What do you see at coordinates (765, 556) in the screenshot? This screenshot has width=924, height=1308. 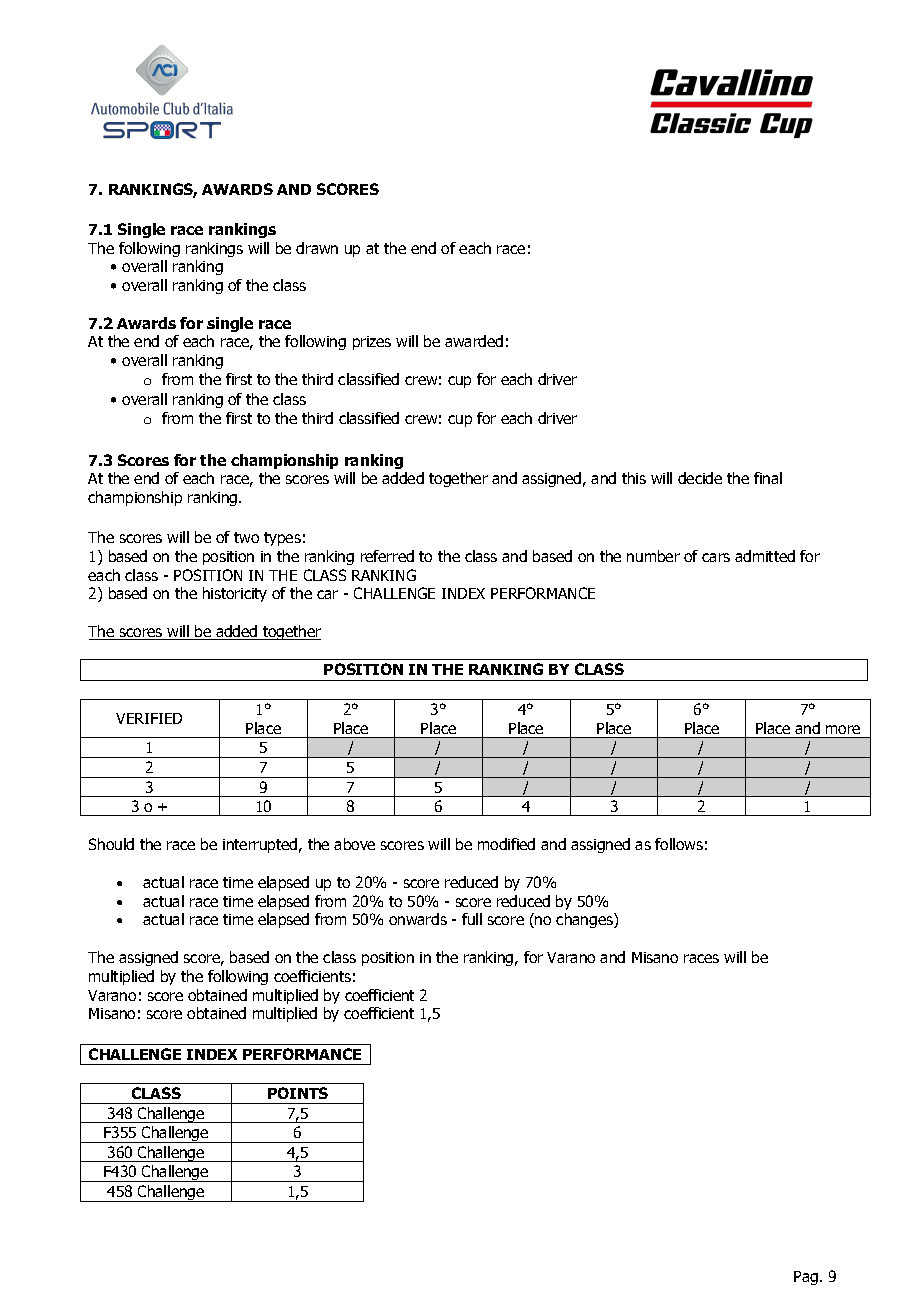 I see `admitted` at bounding box center [765, 556].
